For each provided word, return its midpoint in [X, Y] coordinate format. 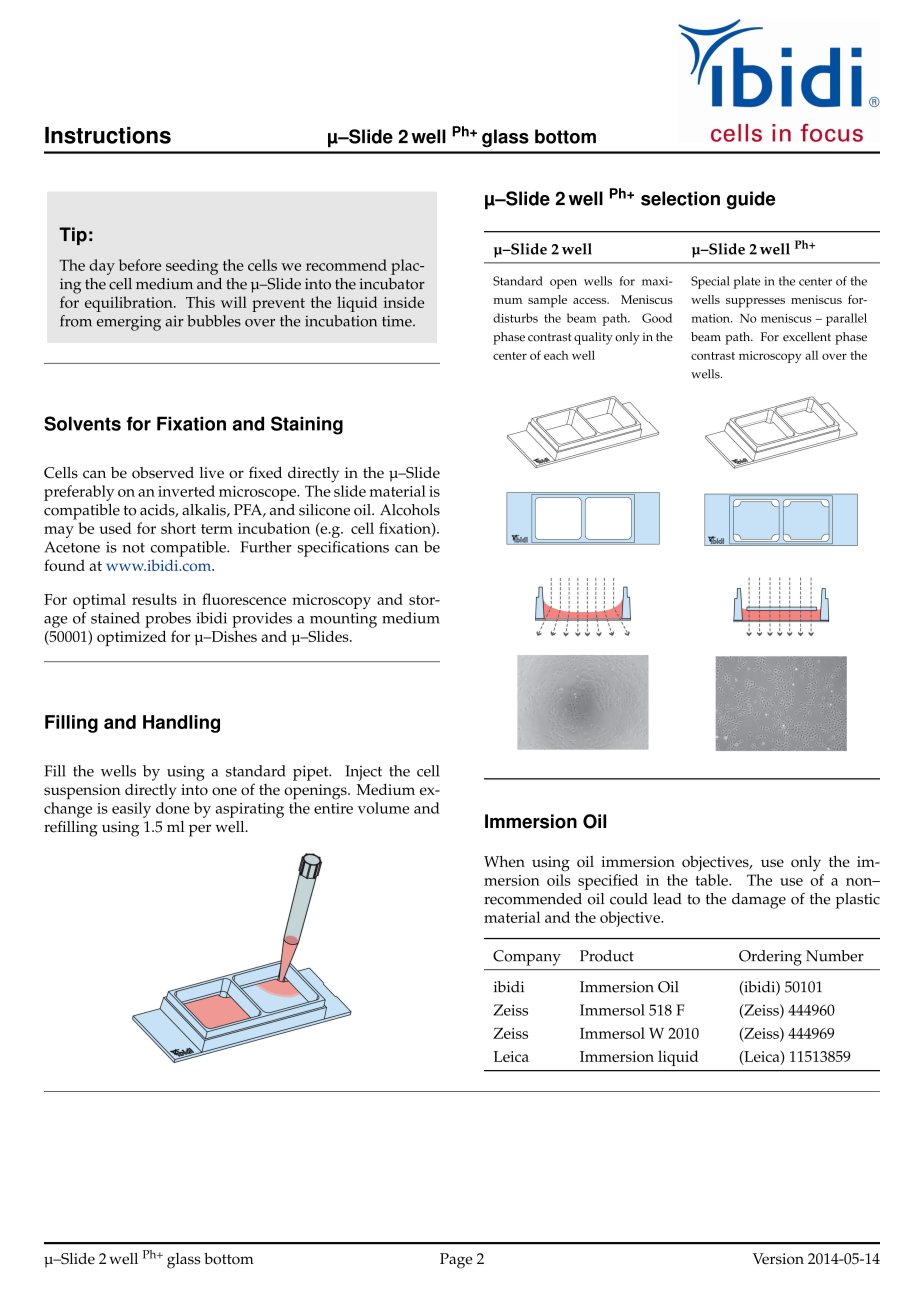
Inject [363, 773]
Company [527, 958]
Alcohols [410, 510]
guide [751, 200]
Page [456, 1261]
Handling [181, 724]
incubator [392, 284]
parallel [846, 319]
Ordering [770, 958]
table [712, 880]
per [200, 830]
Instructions [108, 135]
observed [163, 473]
